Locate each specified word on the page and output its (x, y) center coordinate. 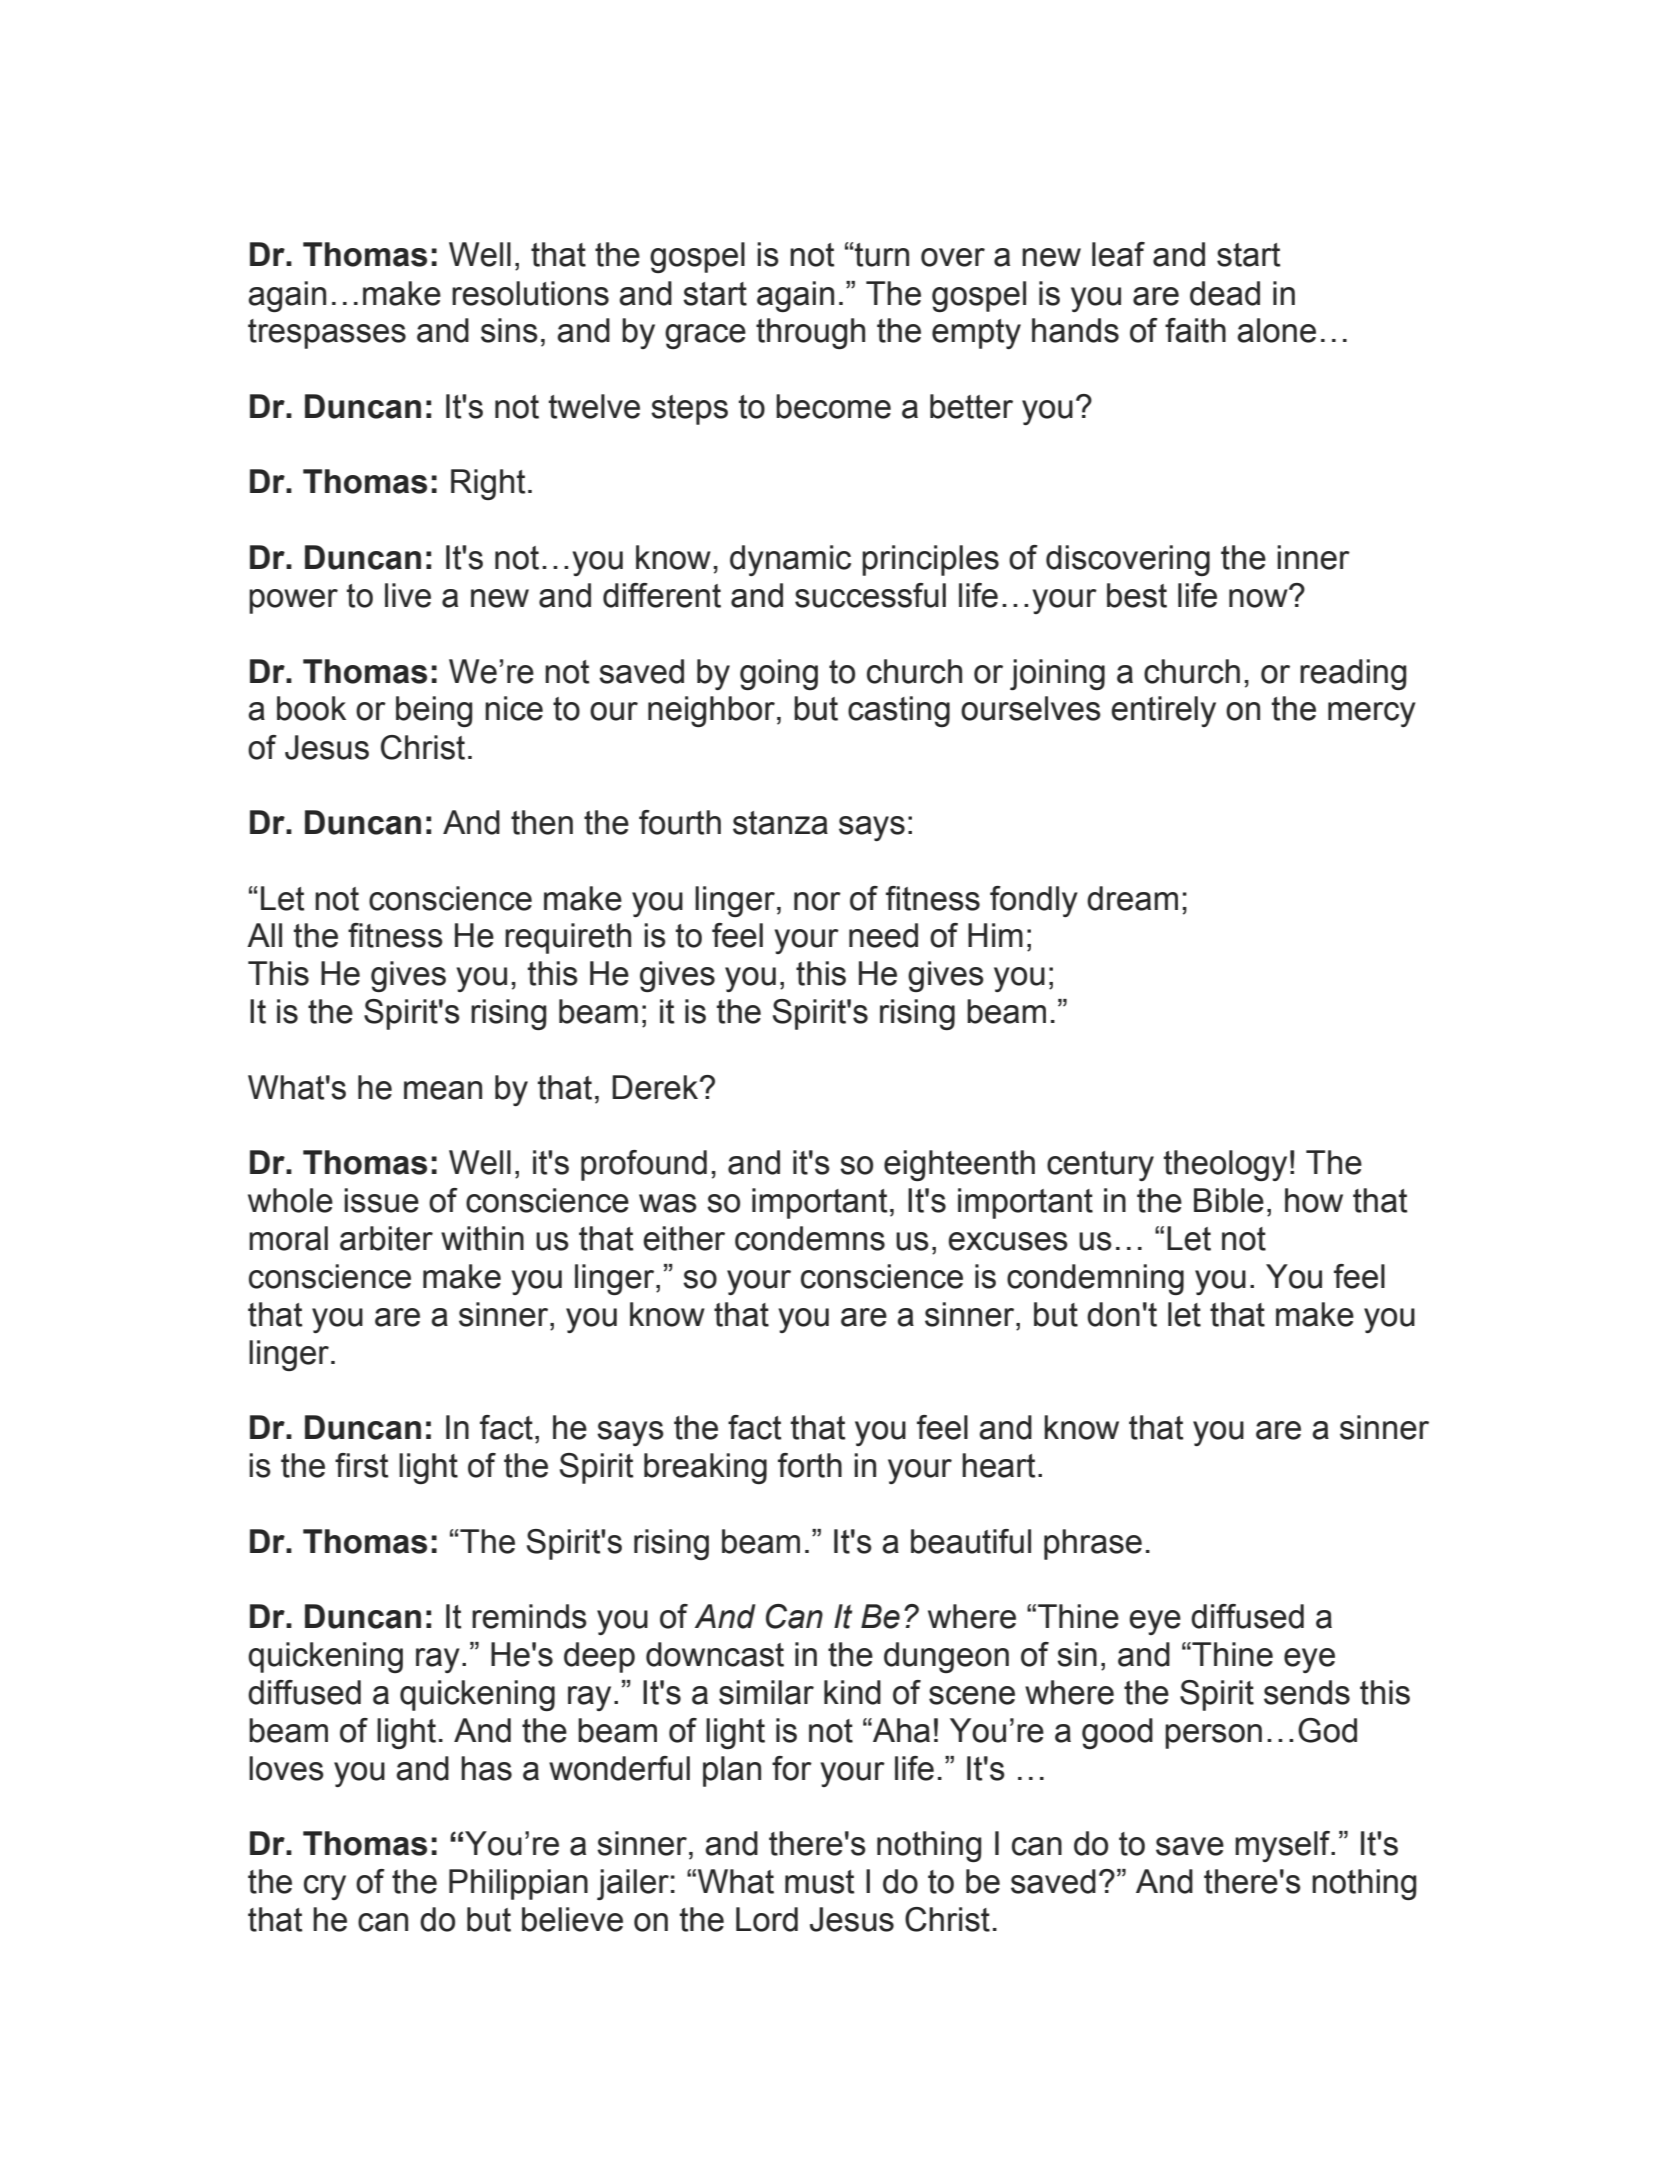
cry (325, 1887)
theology (1225, 1165)
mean (443, 1090)
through (810, 333)
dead (1225, 293)
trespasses (327, 334)
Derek (656, 1087)
